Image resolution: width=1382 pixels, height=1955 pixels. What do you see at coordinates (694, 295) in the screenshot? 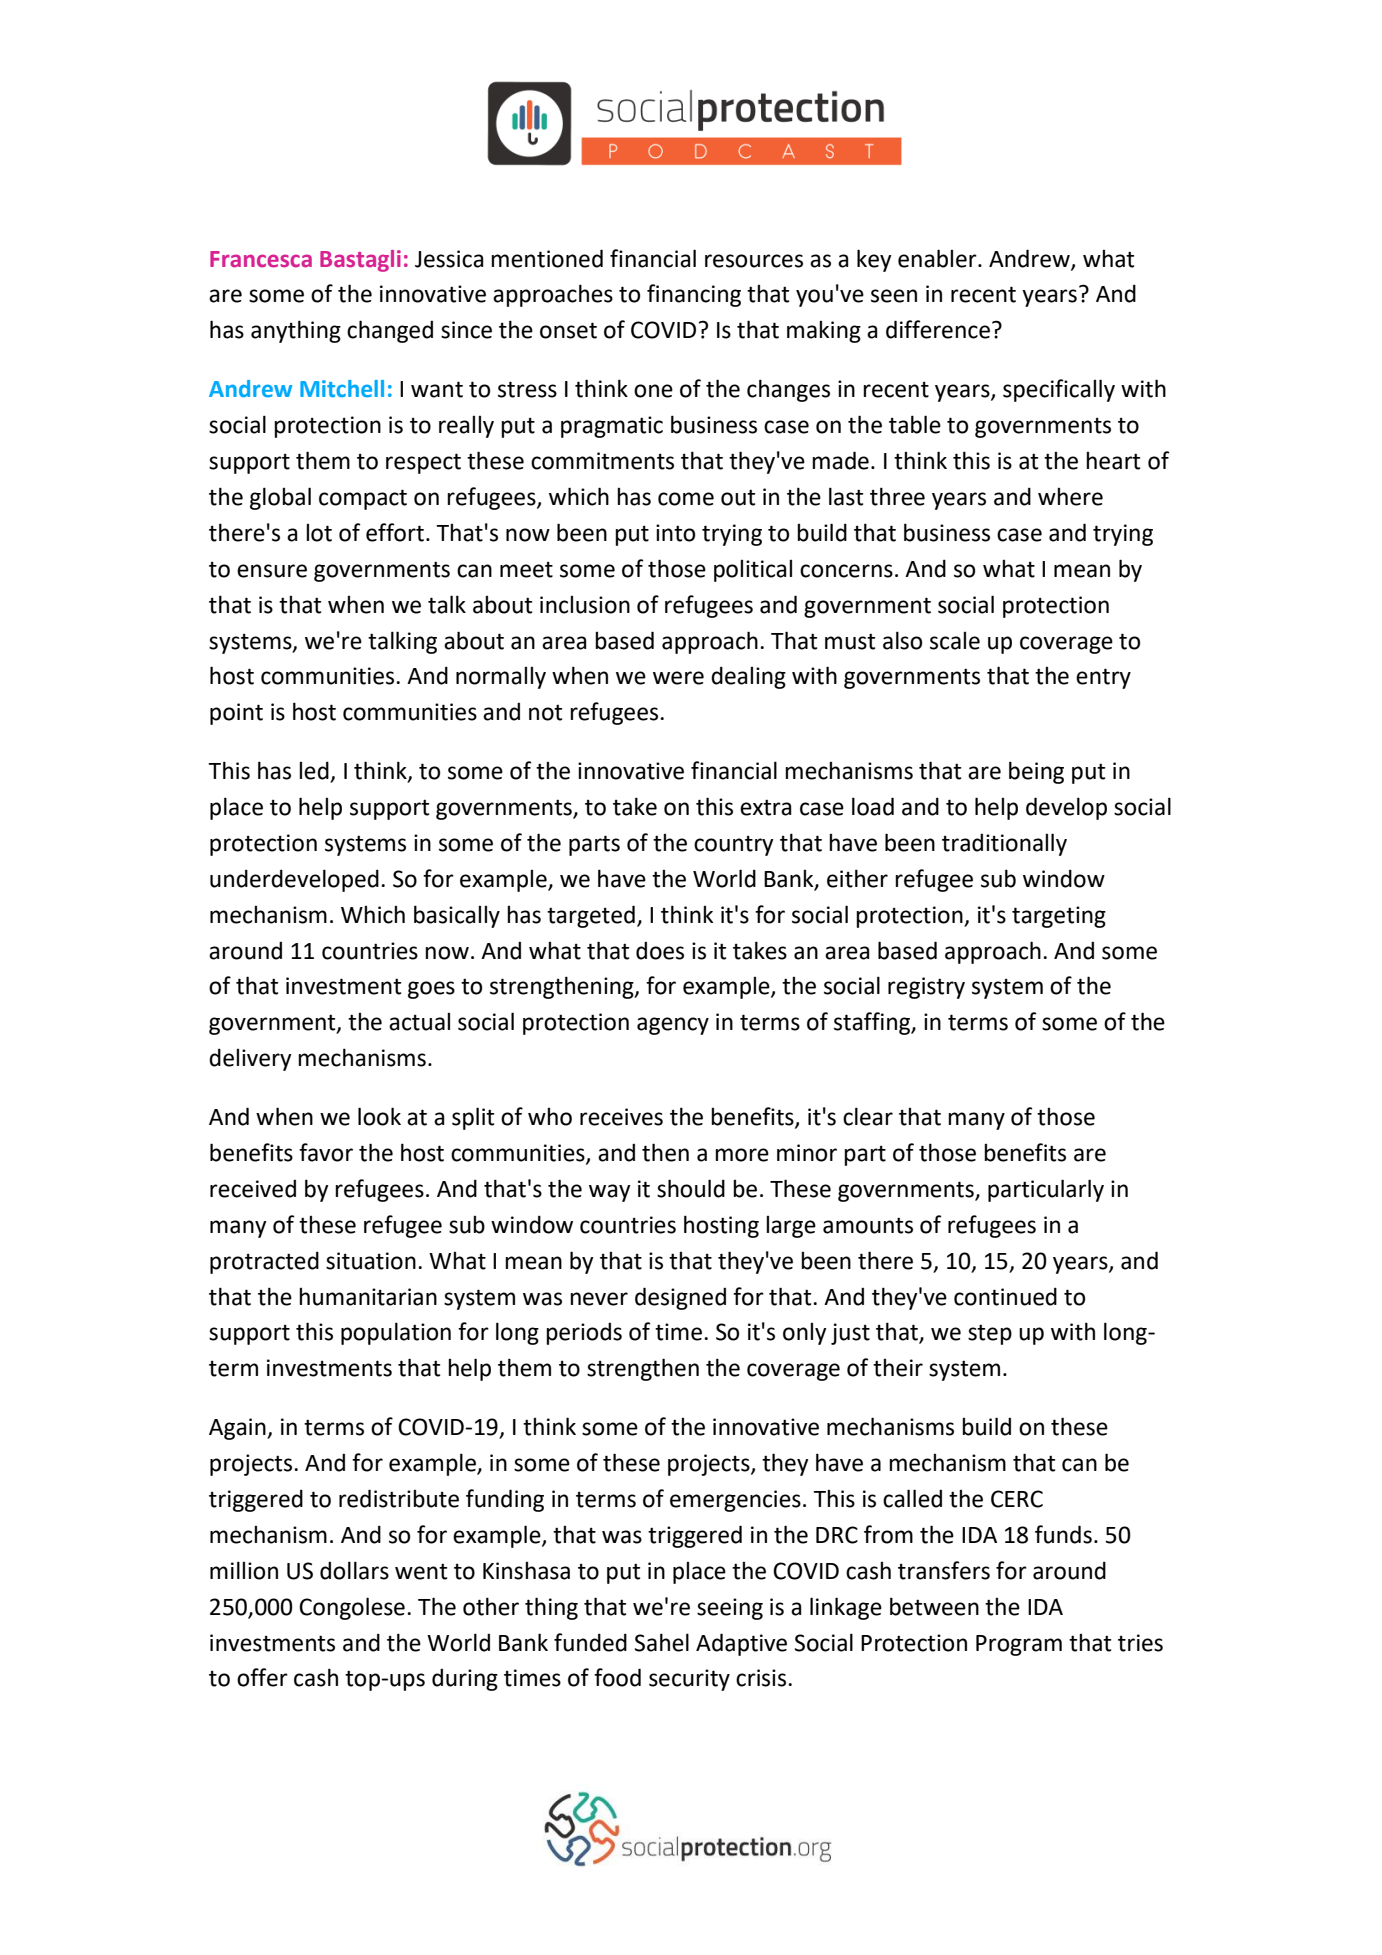
I see `financing` at bounding box center [694, 295].
